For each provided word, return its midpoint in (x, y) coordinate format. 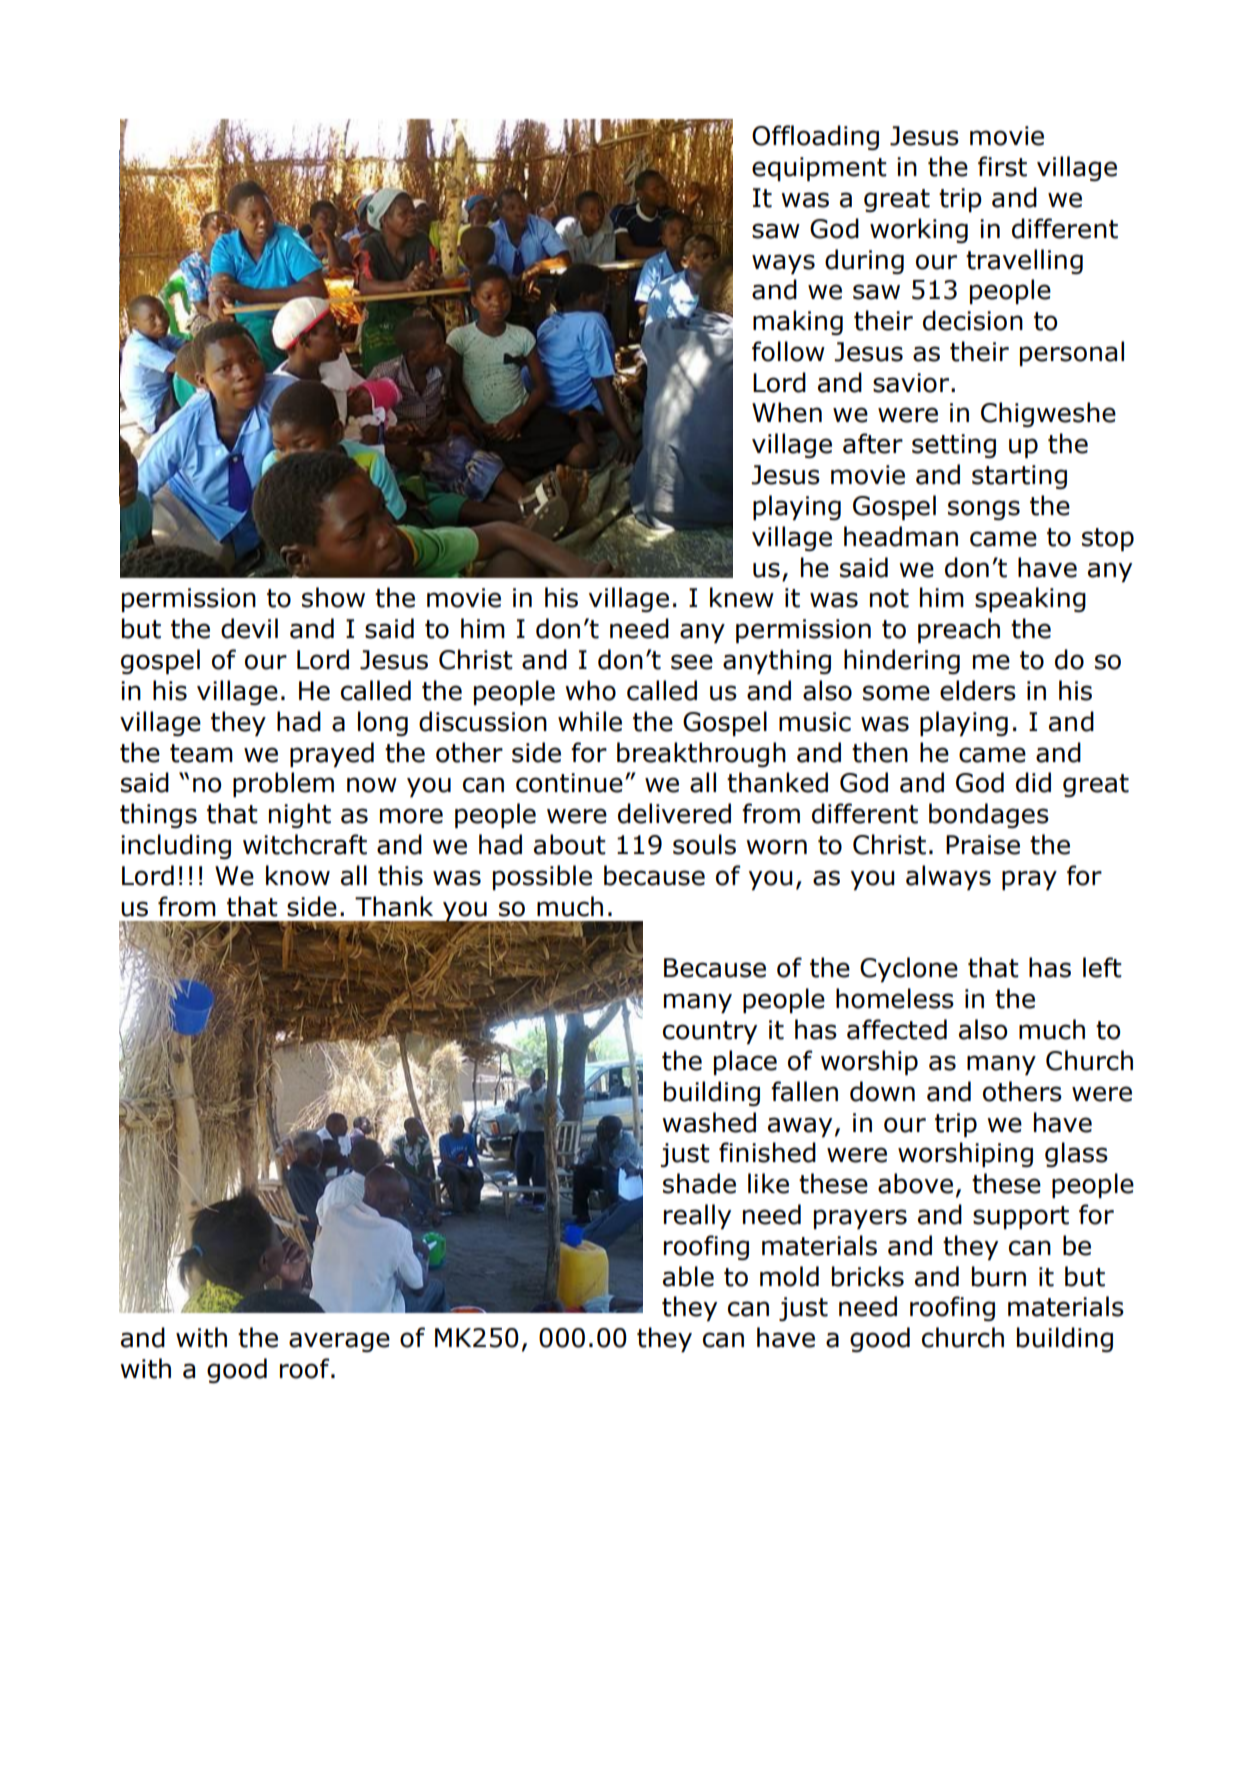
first (1002, 166)
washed (709, 1122)
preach (959, 630)
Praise (983, 845)
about (570, 844)
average (339, 1342)
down (882, 1091)
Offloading (815, 137)
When (787, 412)
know (298, 875)
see (692, 662)
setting (954, 446)
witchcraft (305, 844)
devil (249, 628)
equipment (819, 169)
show (333, 597)
